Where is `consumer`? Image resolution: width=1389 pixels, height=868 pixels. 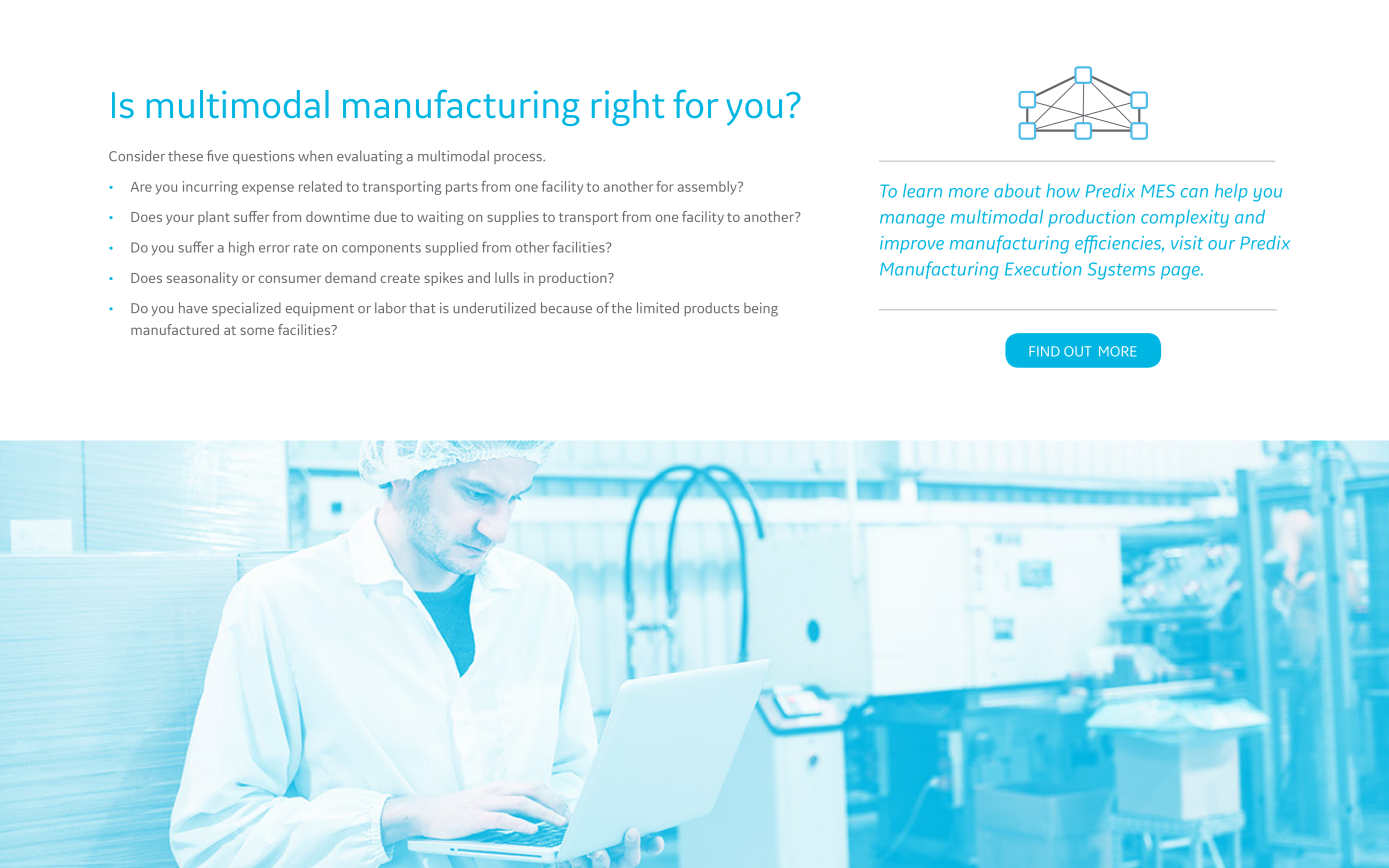 consumer is located at coordinates (290, 279).
